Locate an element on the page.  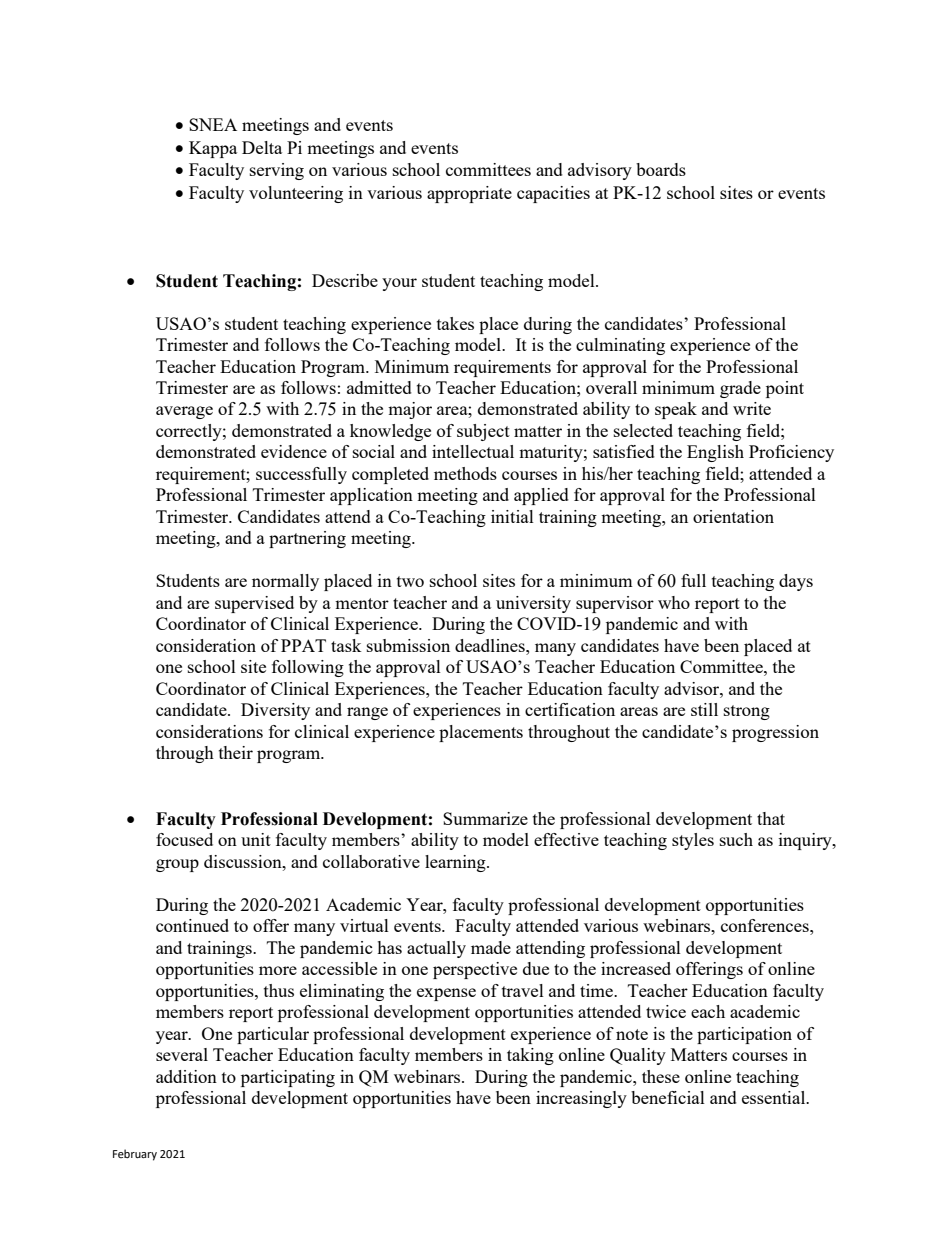
boards is located at coordinates (661, 169).
